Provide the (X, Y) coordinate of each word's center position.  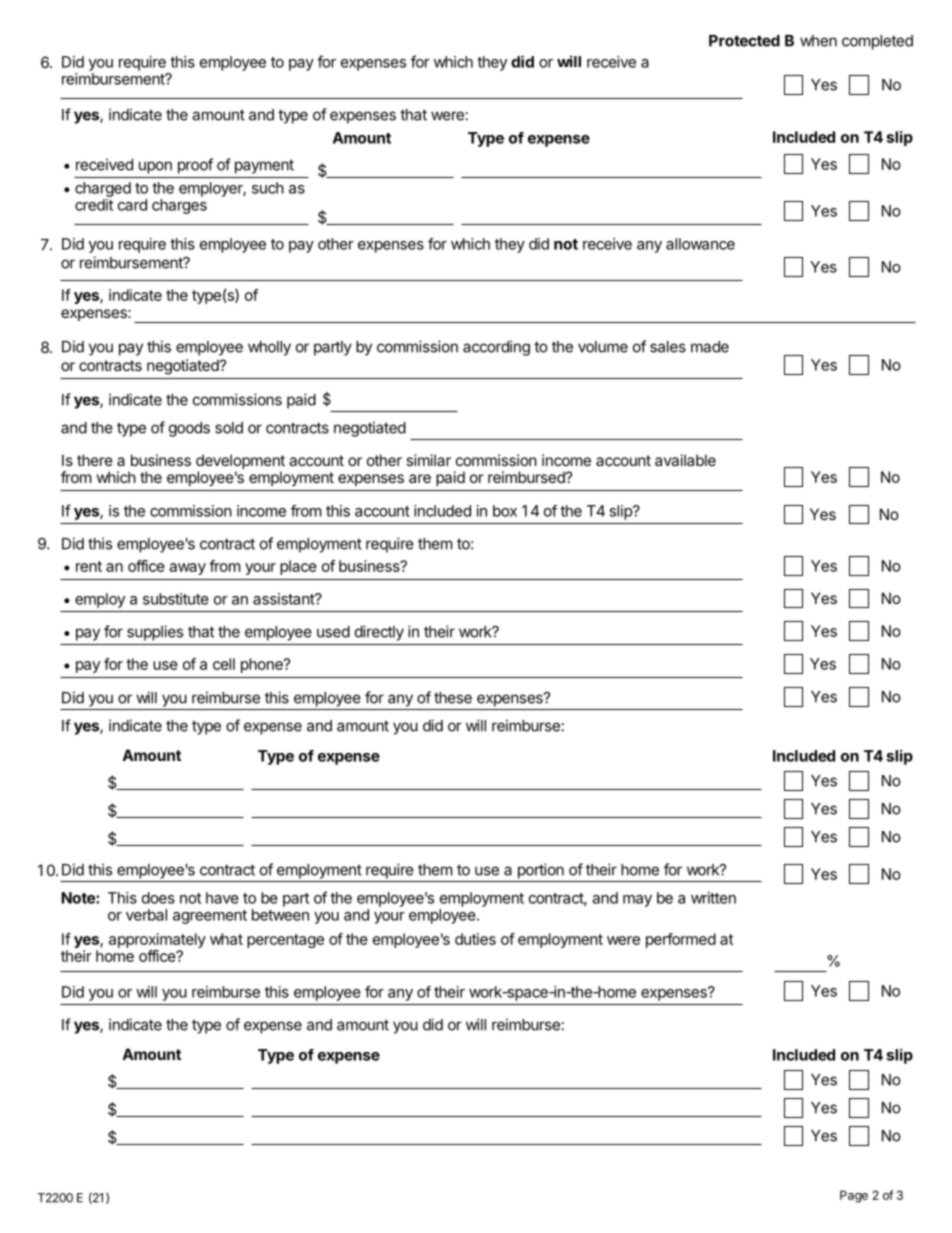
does (158, 898)
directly (379, 633)
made (710, 347)
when (818, 41)
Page (854, 1196)
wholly (269, 348)
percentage (285, 941)
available (685, 460)
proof (195, 166)
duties (475, 939)
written (713, 898)
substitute (176, 599)
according (496, 348)
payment (264, 166)
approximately (157, 940)
